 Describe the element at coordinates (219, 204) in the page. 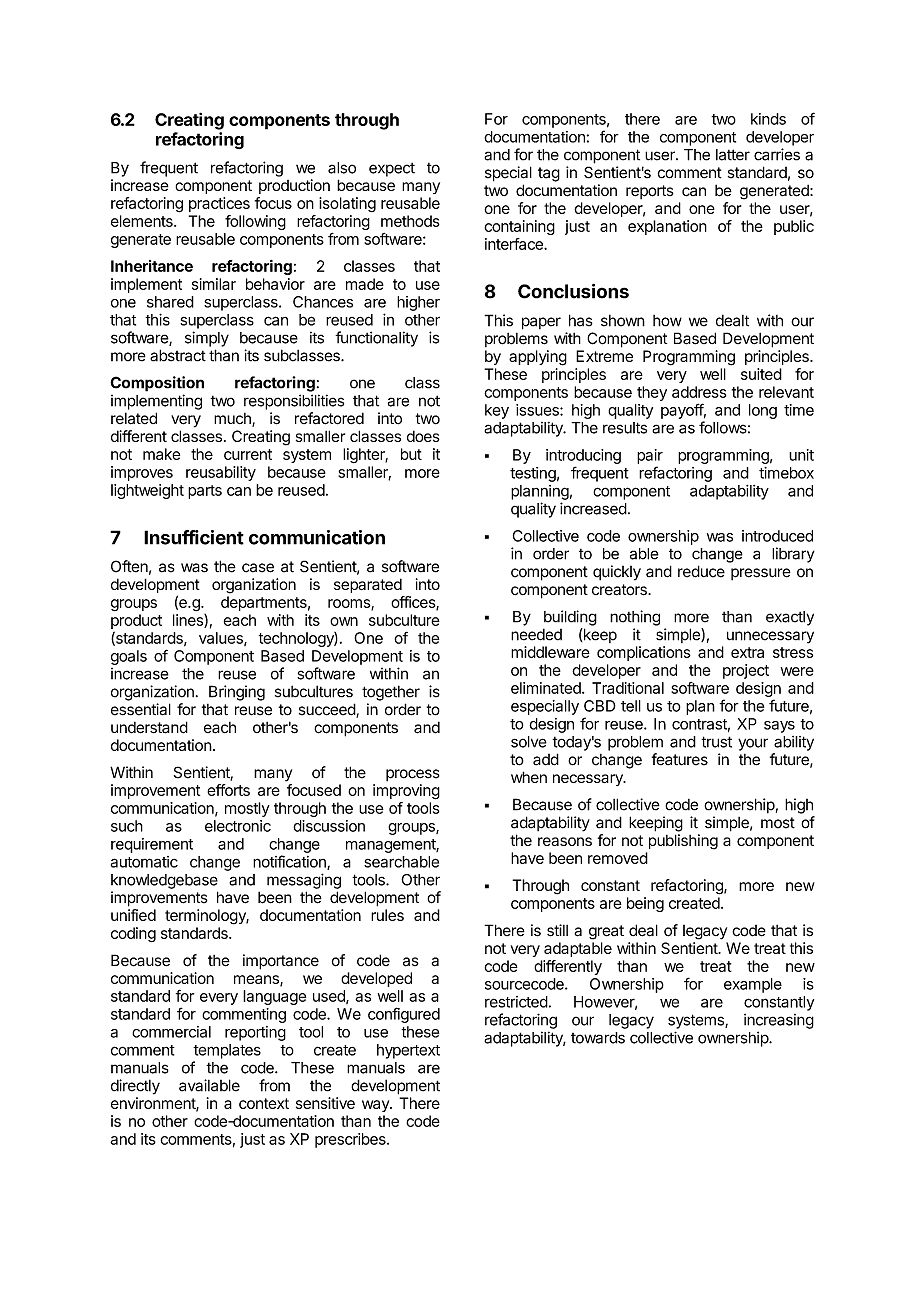

I see `practices` at that location.
